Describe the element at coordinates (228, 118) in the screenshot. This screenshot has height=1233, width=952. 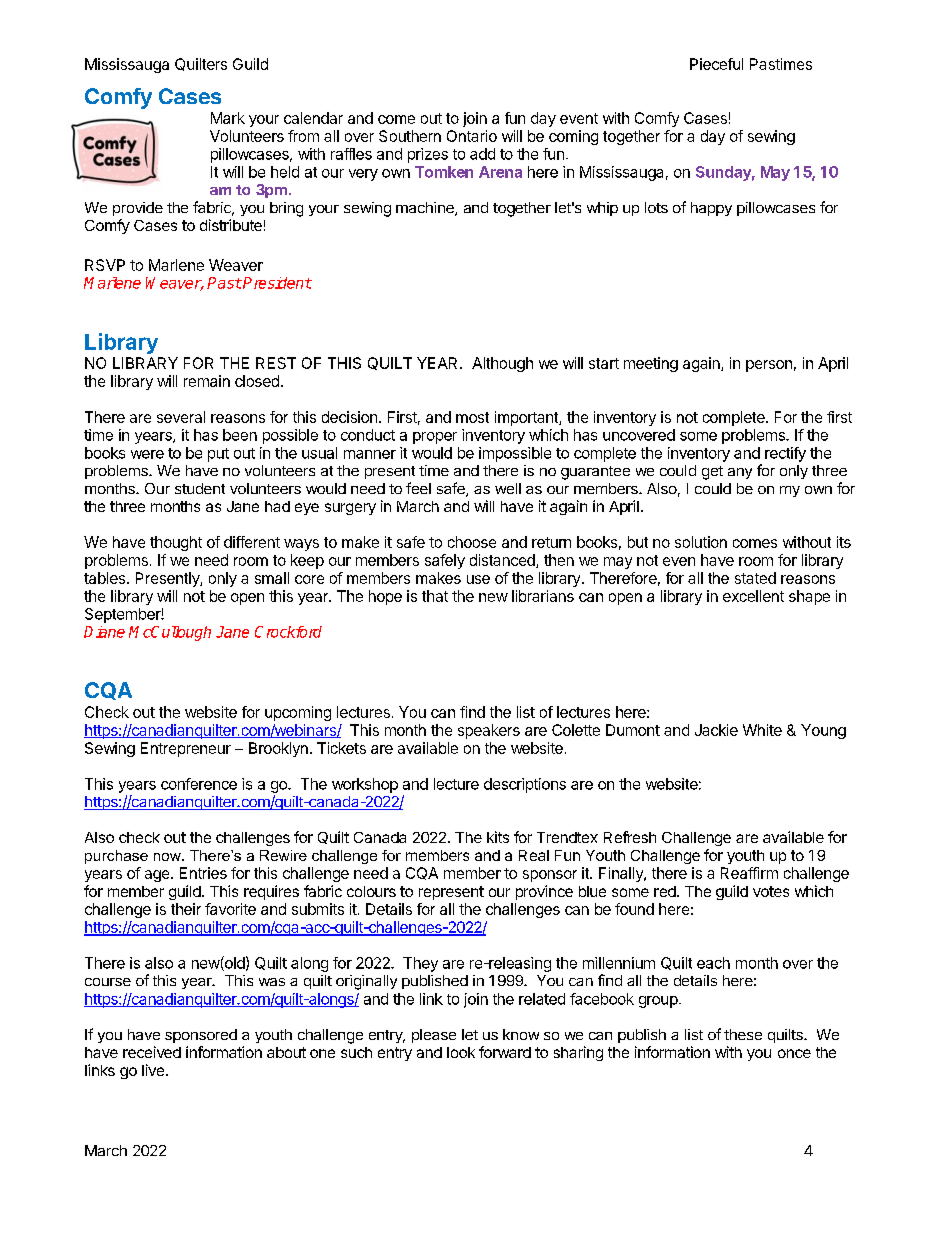
I see `Mark` at that location.
